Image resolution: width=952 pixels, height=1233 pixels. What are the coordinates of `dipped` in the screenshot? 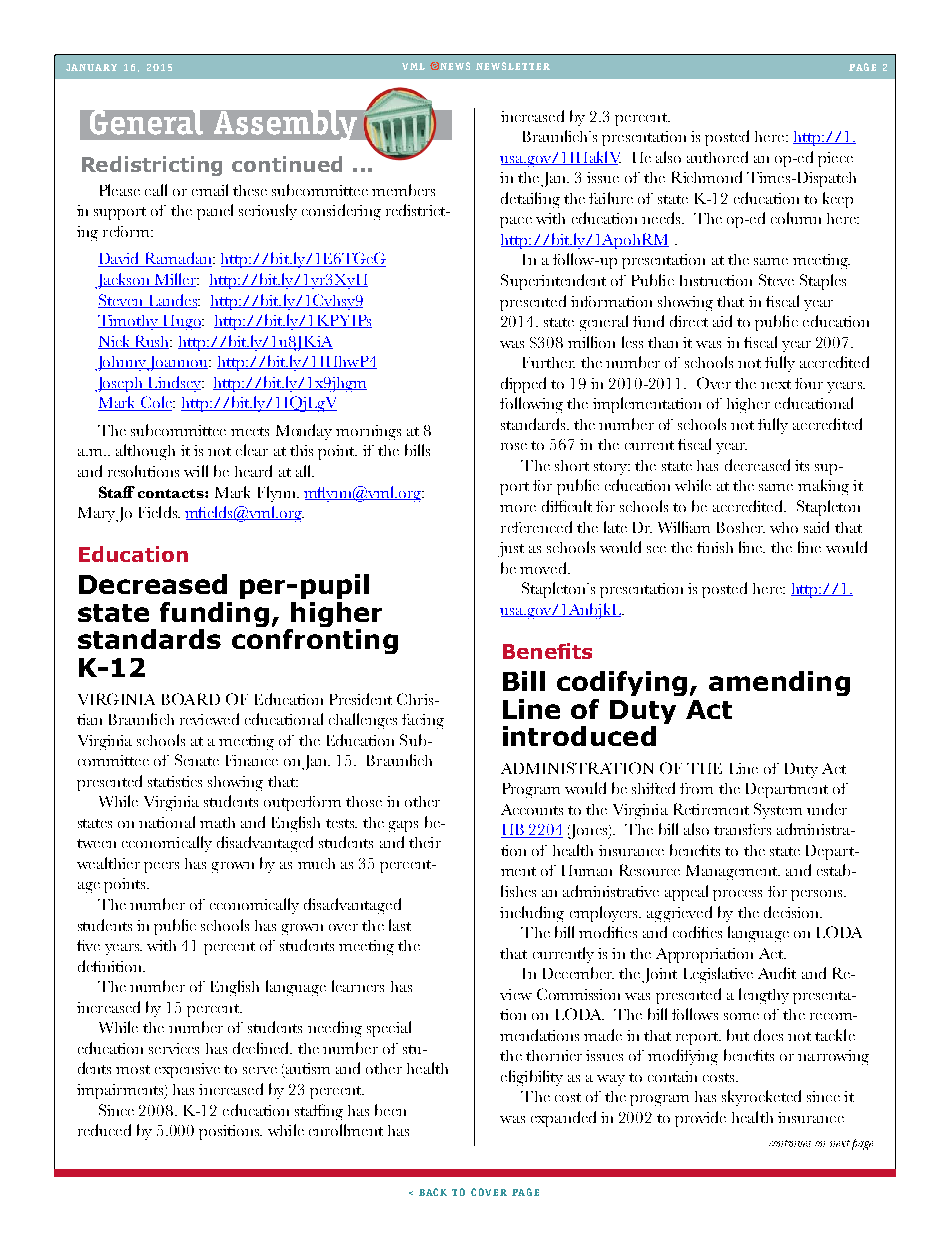 It's located at (523, 385).
